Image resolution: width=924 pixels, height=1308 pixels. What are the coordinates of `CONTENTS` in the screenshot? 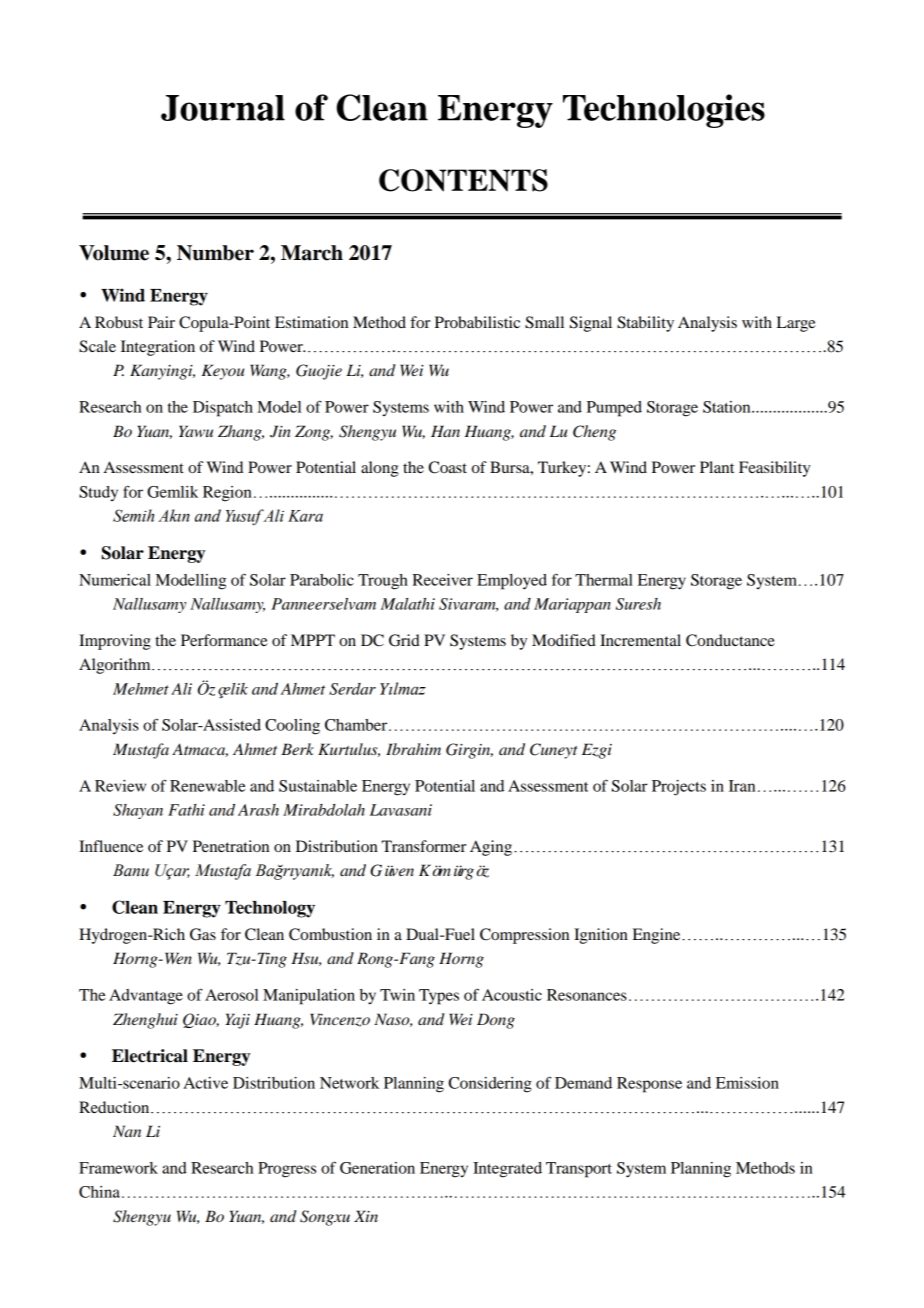 It's located at (463, 180).
